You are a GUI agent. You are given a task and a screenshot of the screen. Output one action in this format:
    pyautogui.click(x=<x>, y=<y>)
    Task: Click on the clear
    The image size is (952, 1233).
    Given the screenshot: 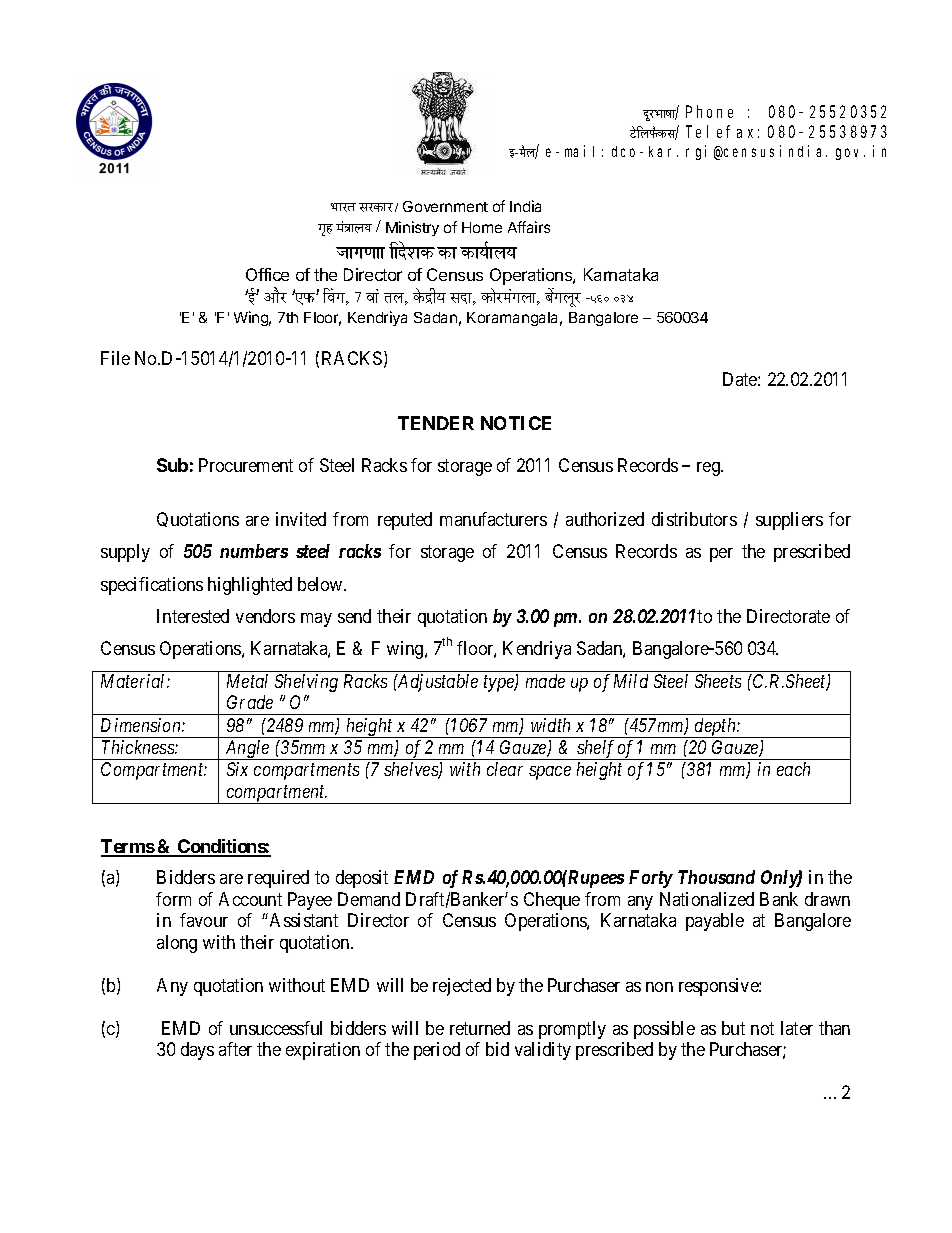 What is the action you would take?
    pyautogui.click(x=505, y=769)
